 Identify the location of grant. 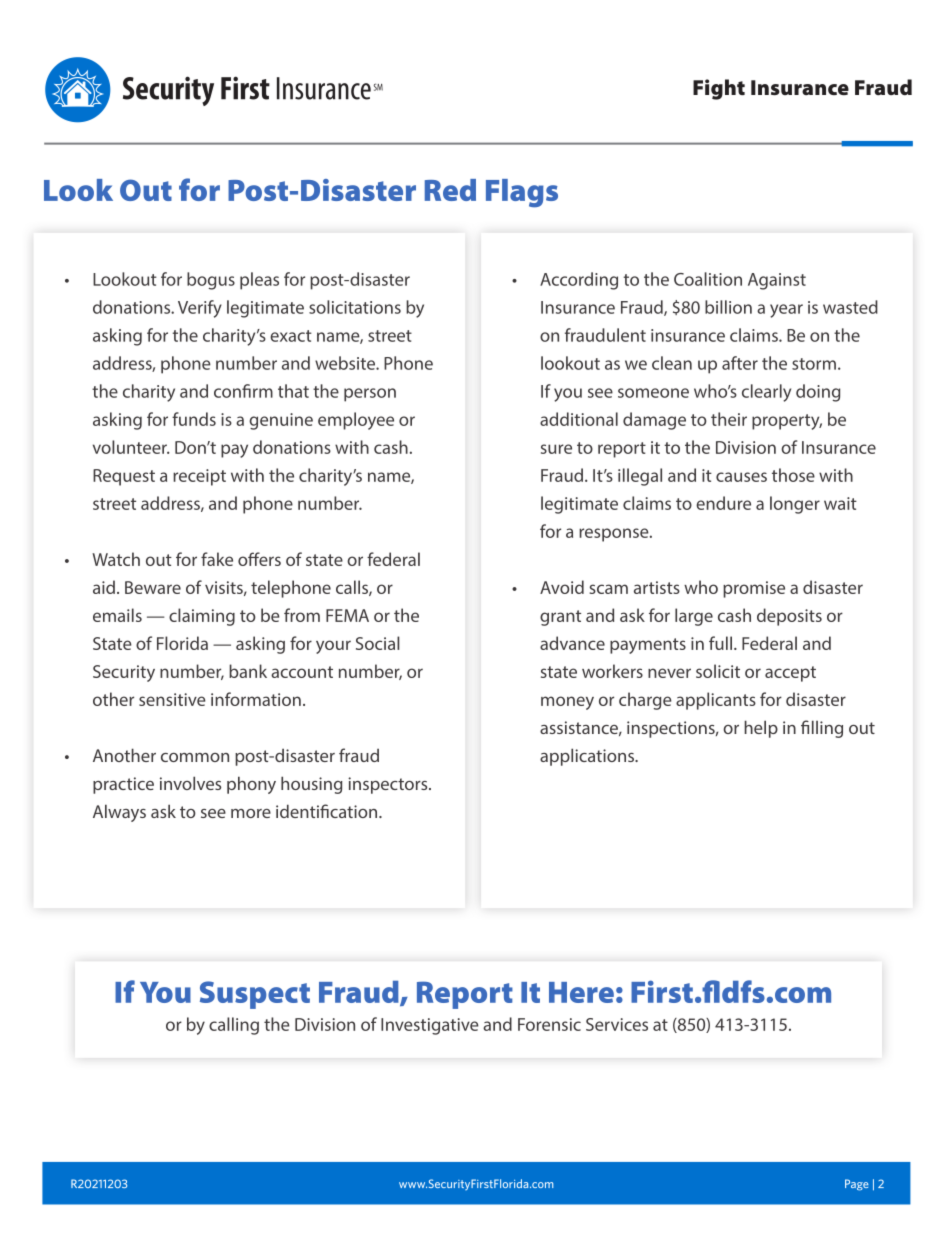
(560, 618).
